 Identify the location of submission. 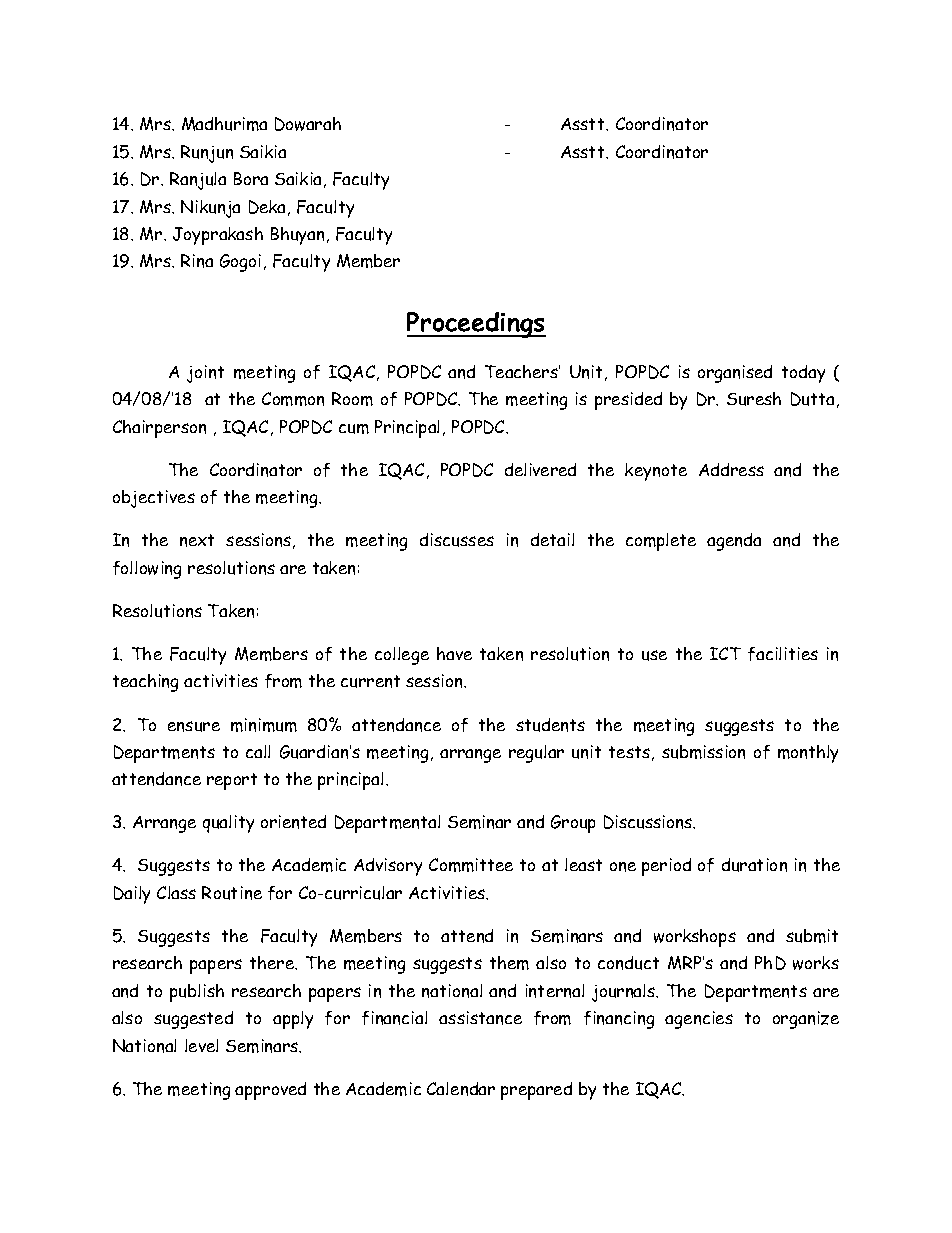
(703, 752).
